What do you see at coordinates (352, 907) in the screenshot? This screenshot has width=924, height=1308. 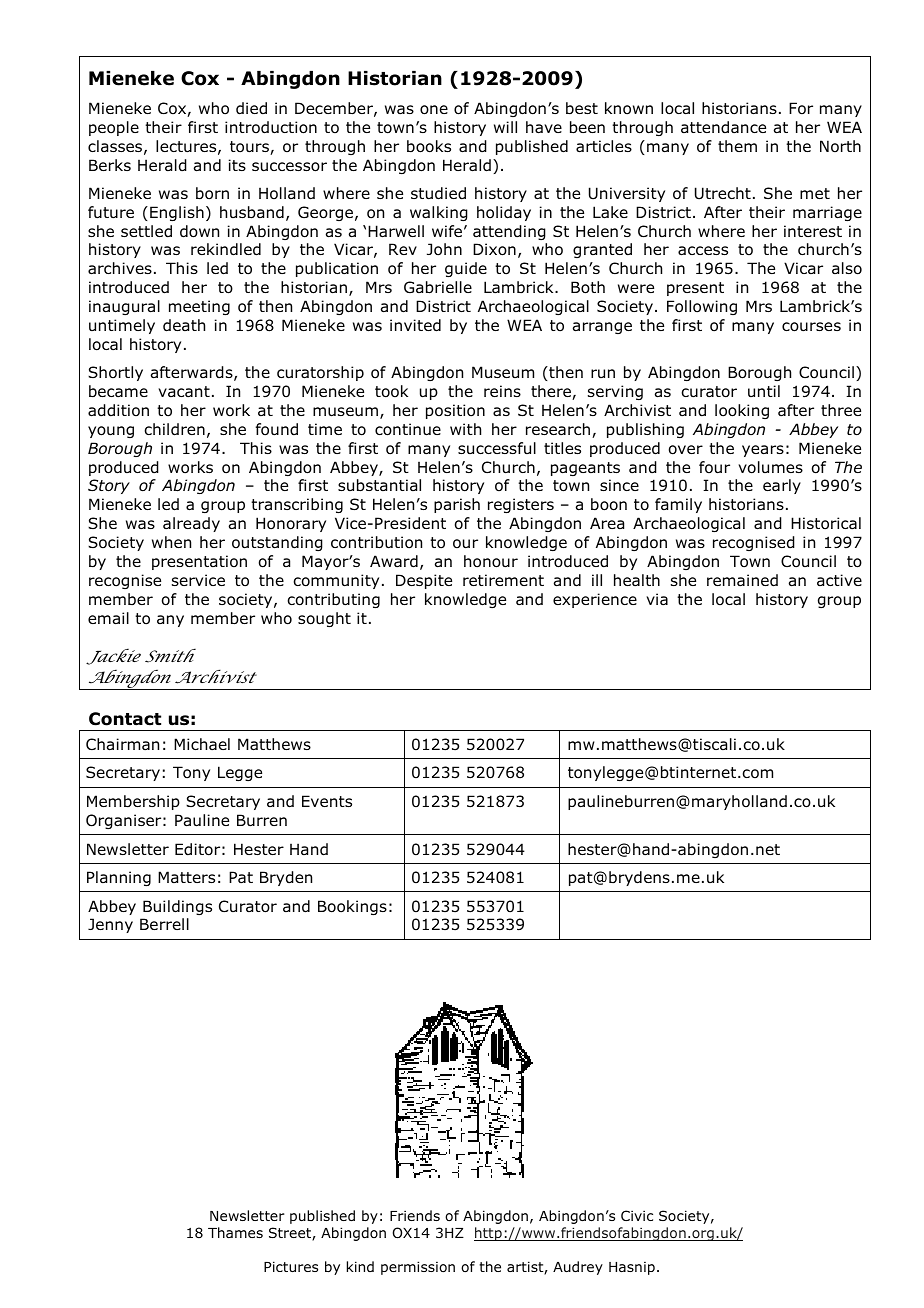 I see `Bookings` at bounding box center [352, 907].
